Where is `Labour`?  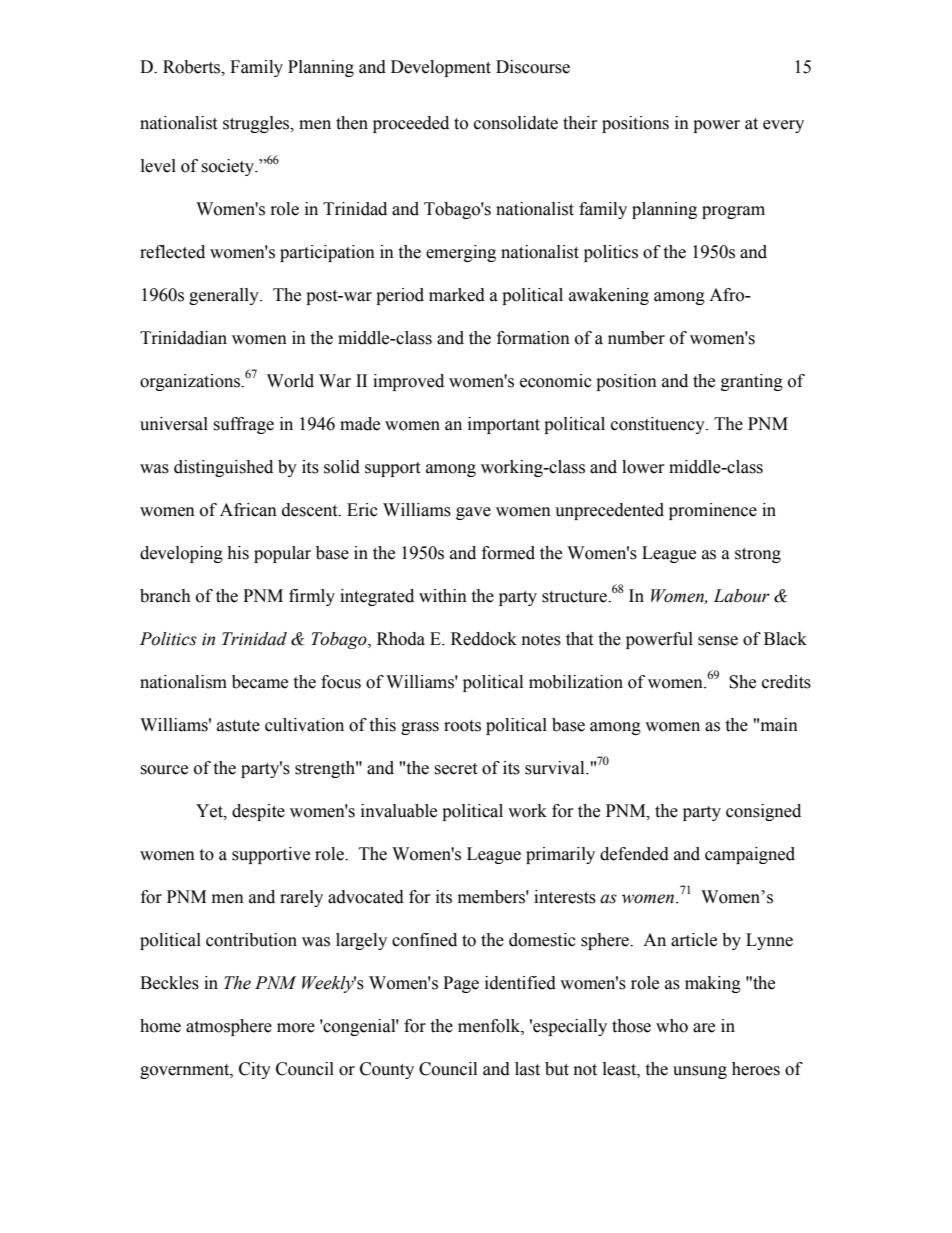
Labour is located at coordinates (741, 596).
